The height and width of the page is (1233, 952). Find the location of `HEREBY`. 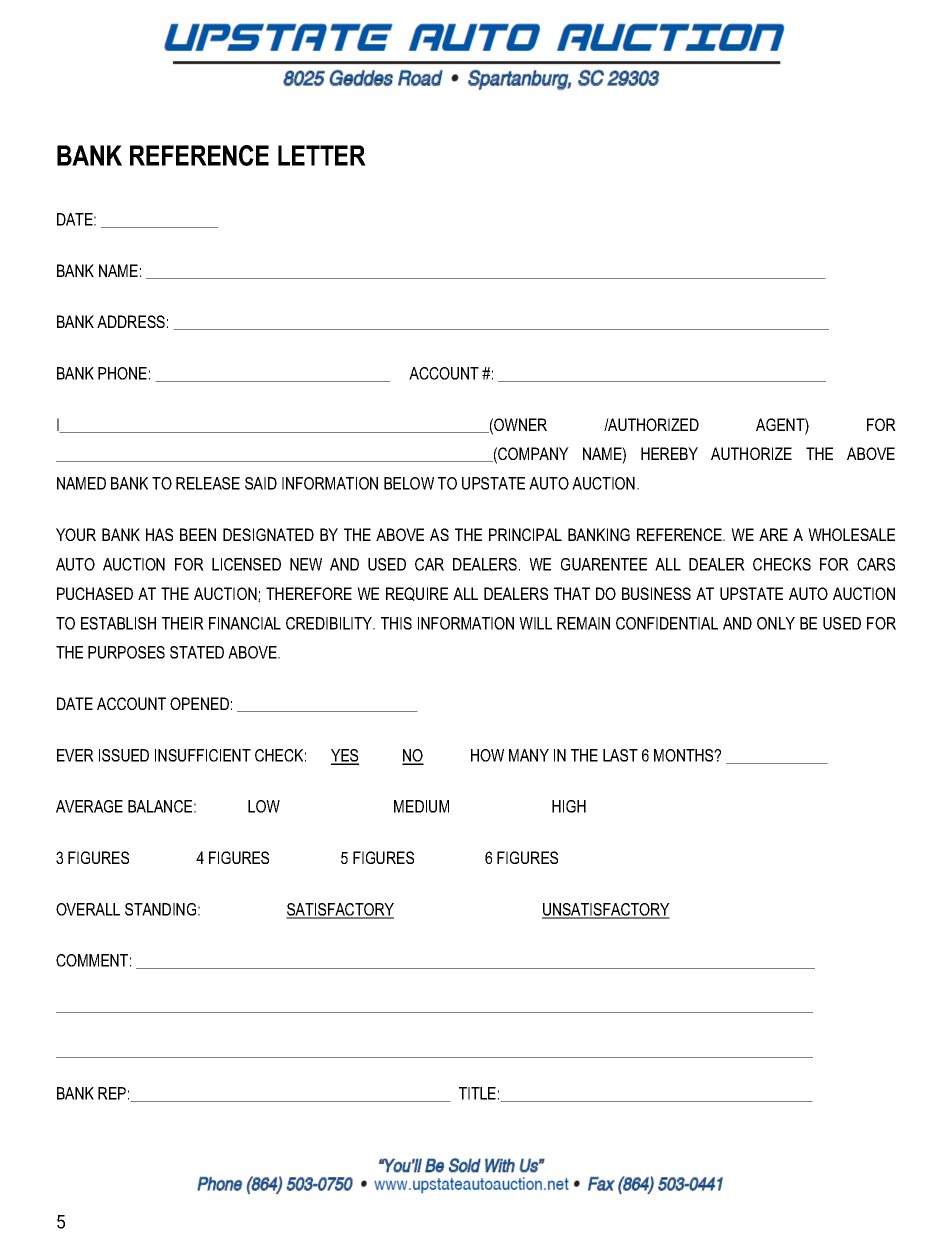

HEREBY is located at coordinates (669, 453).
